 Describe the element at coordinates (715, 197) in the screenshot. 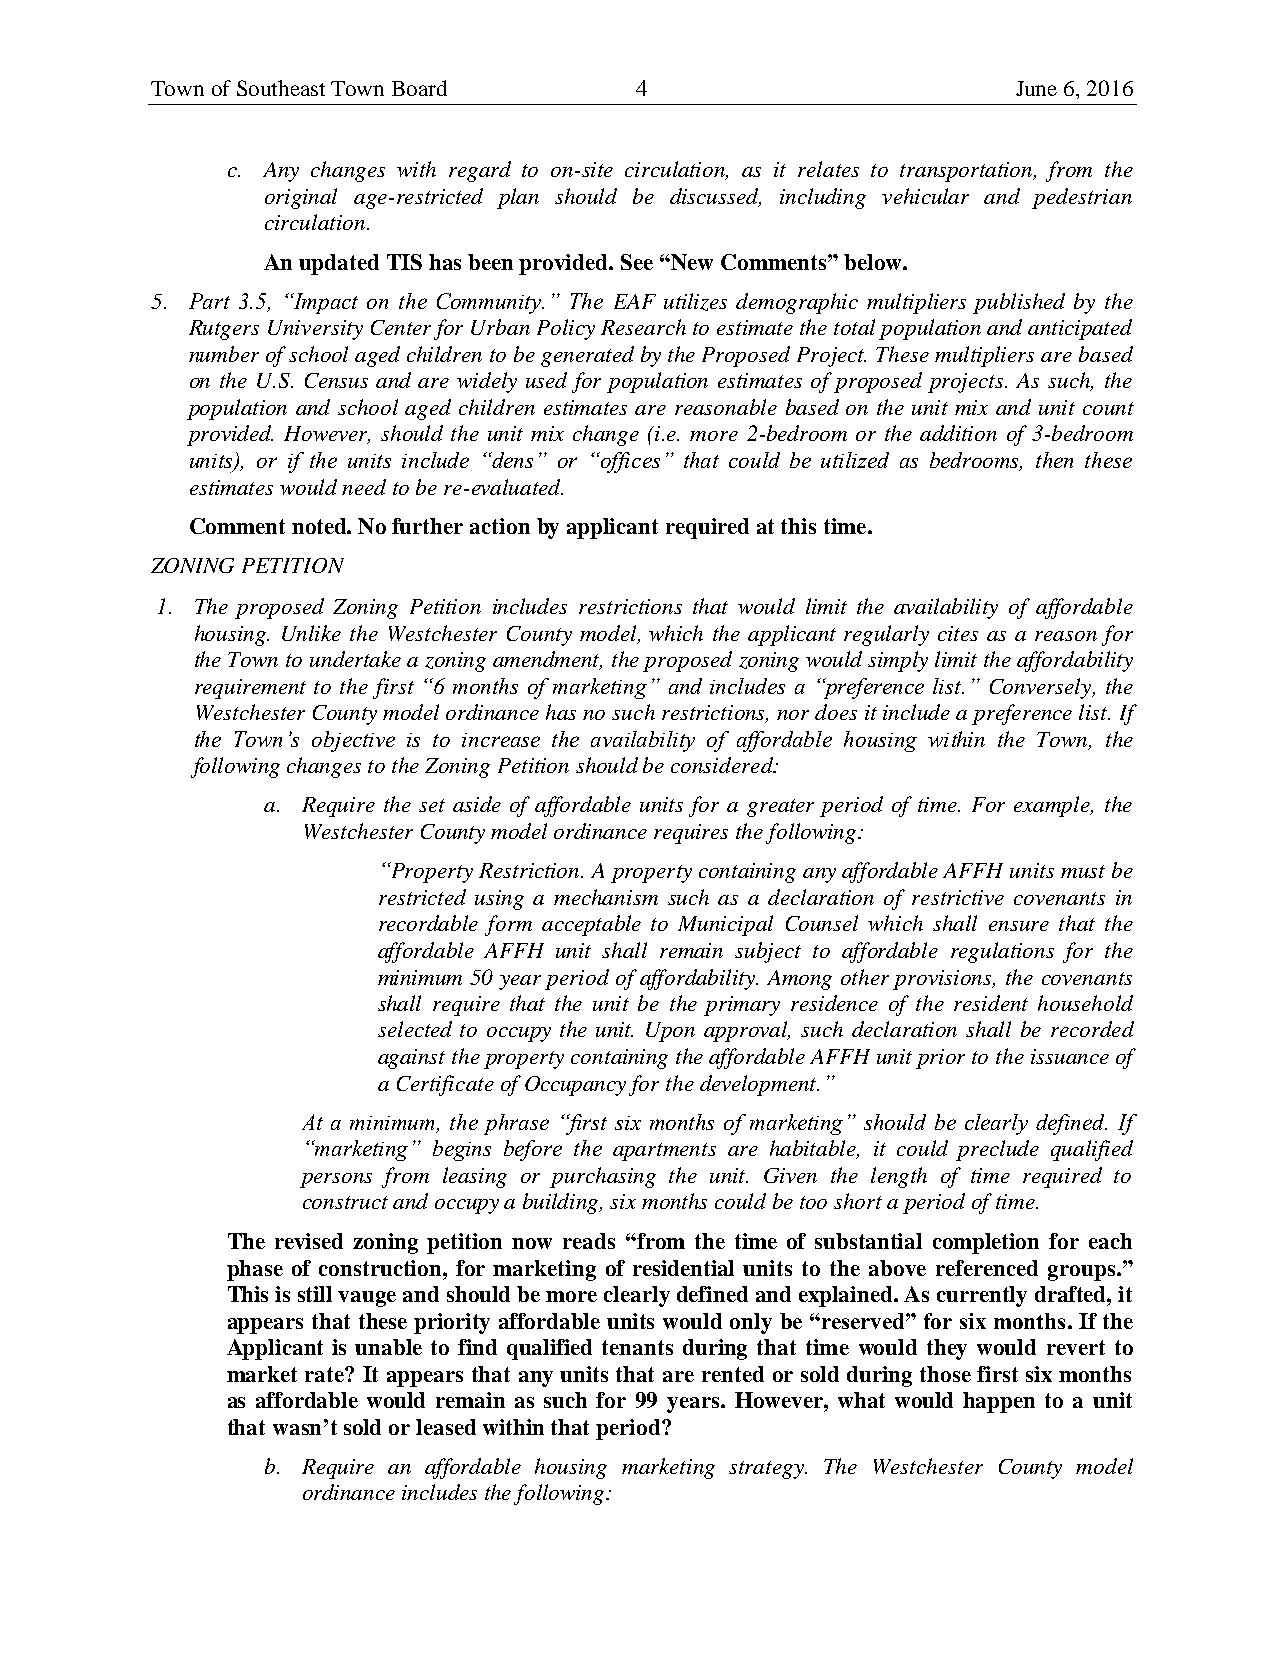

I see `discussed` at that location.
